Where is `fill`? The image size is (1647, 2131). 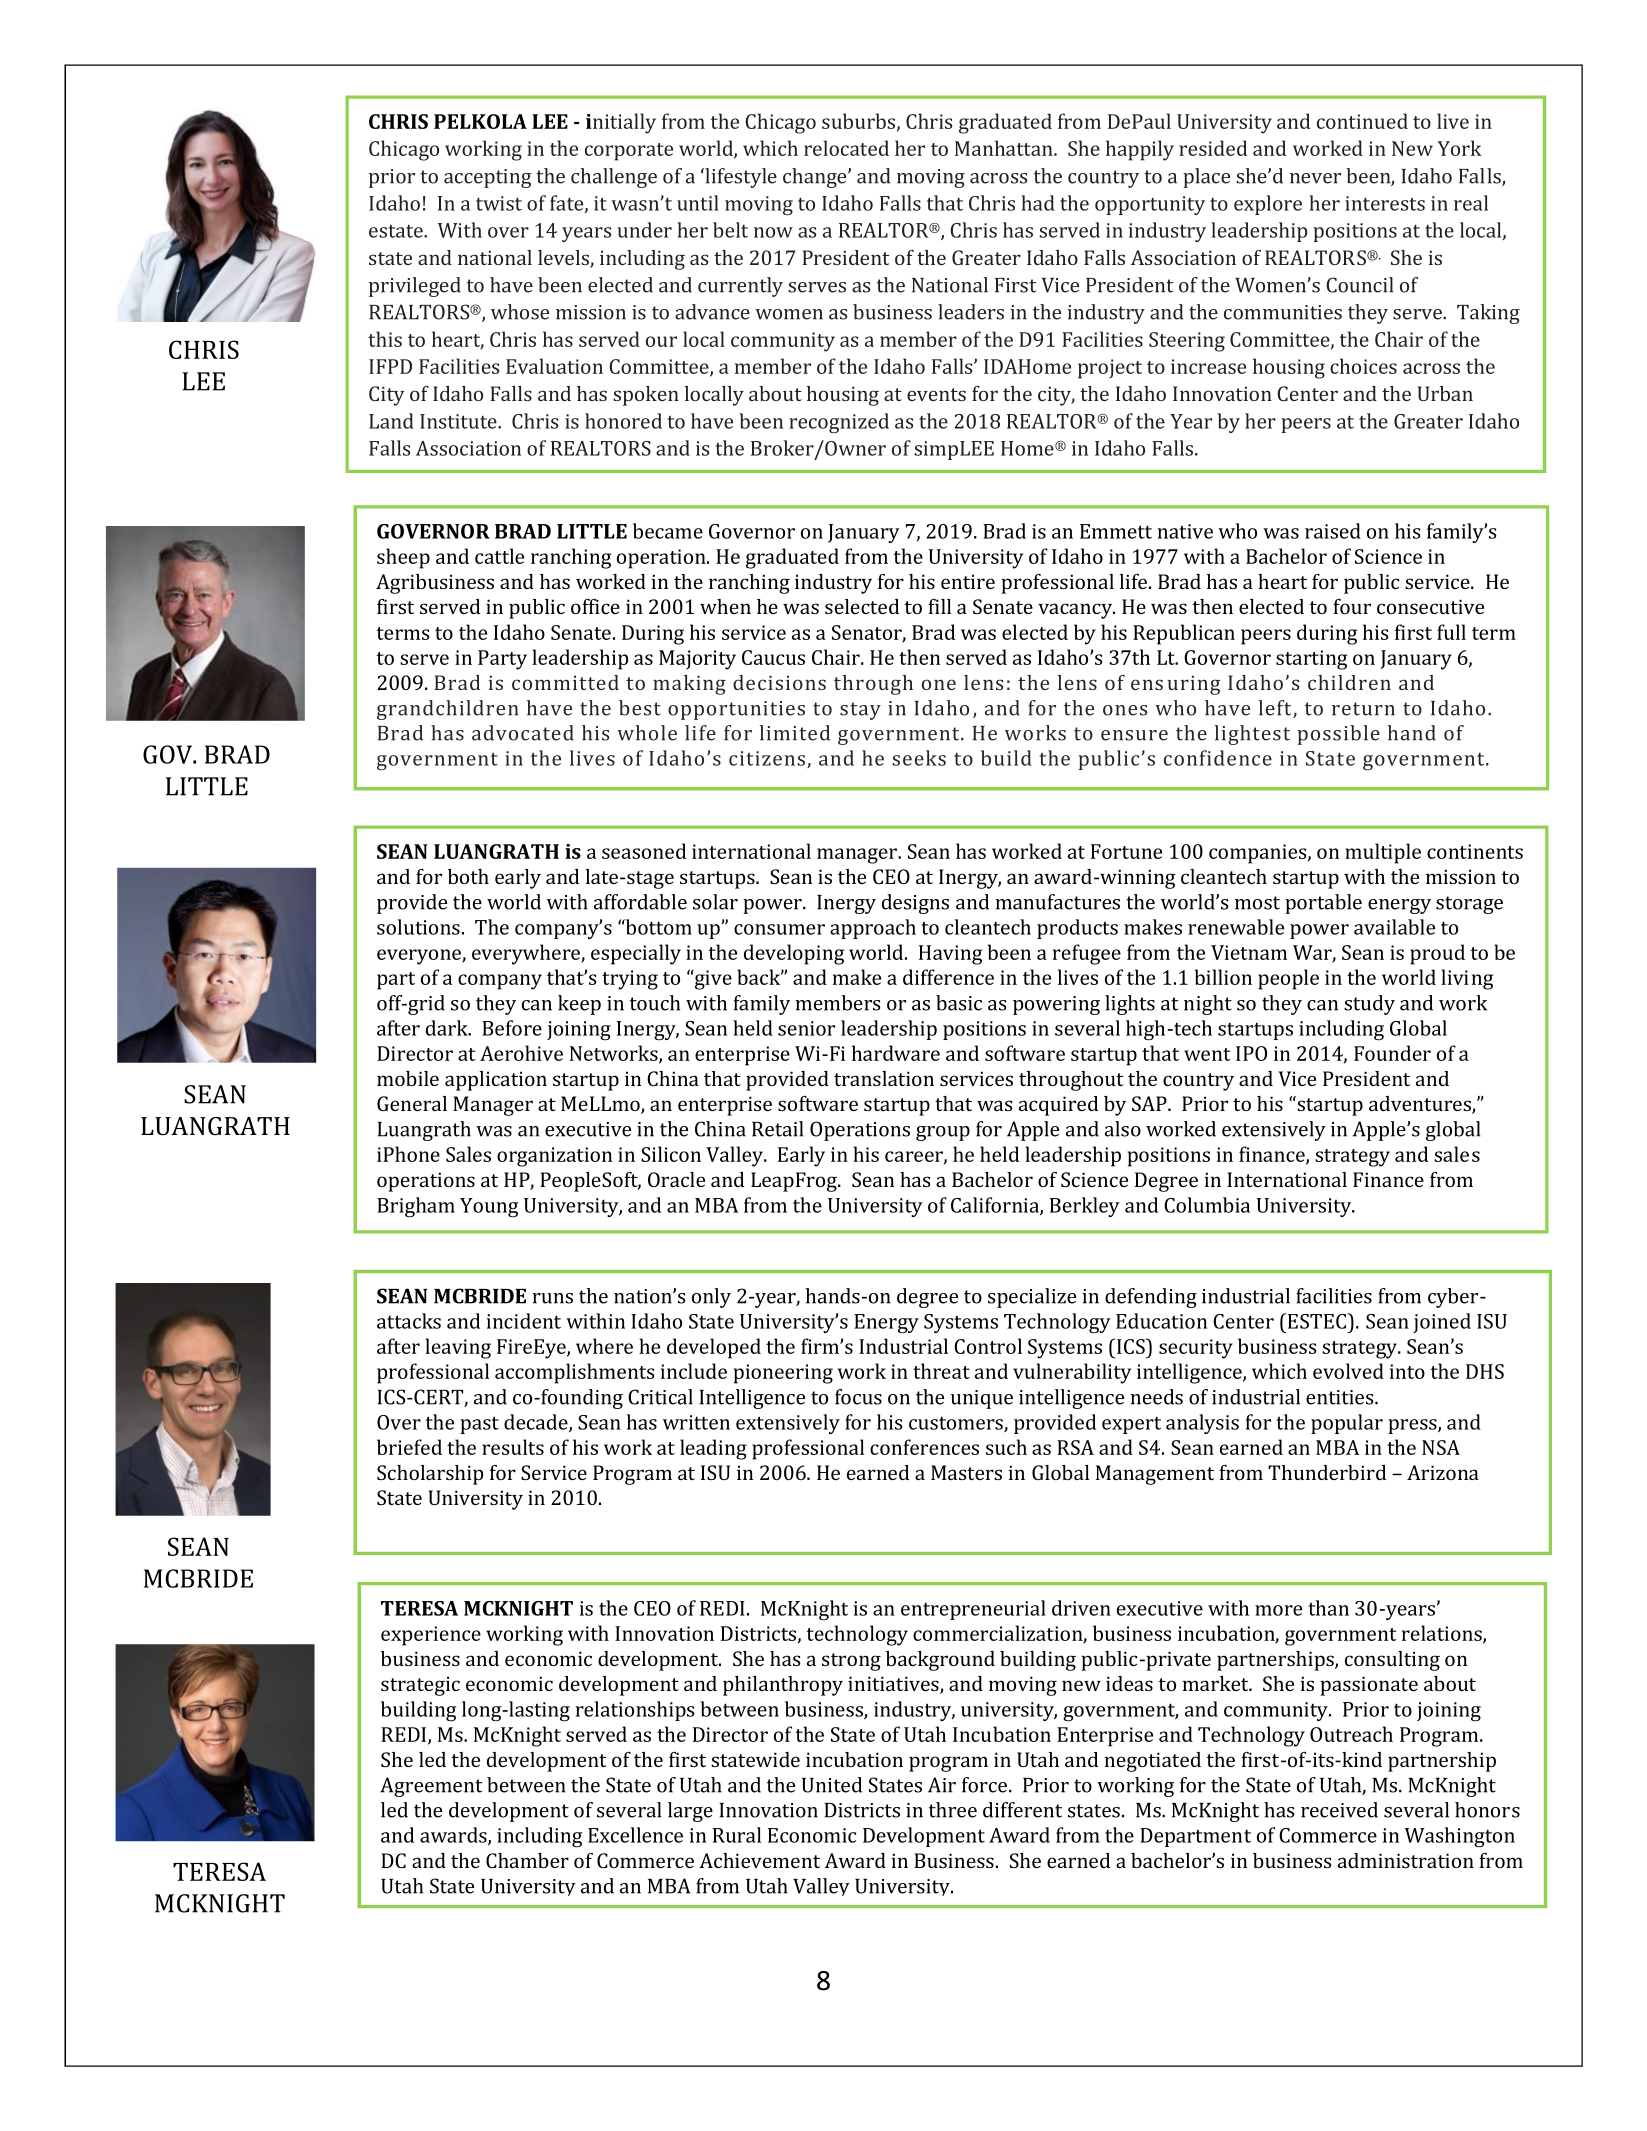 fill is located at coordinates (939, 606).
